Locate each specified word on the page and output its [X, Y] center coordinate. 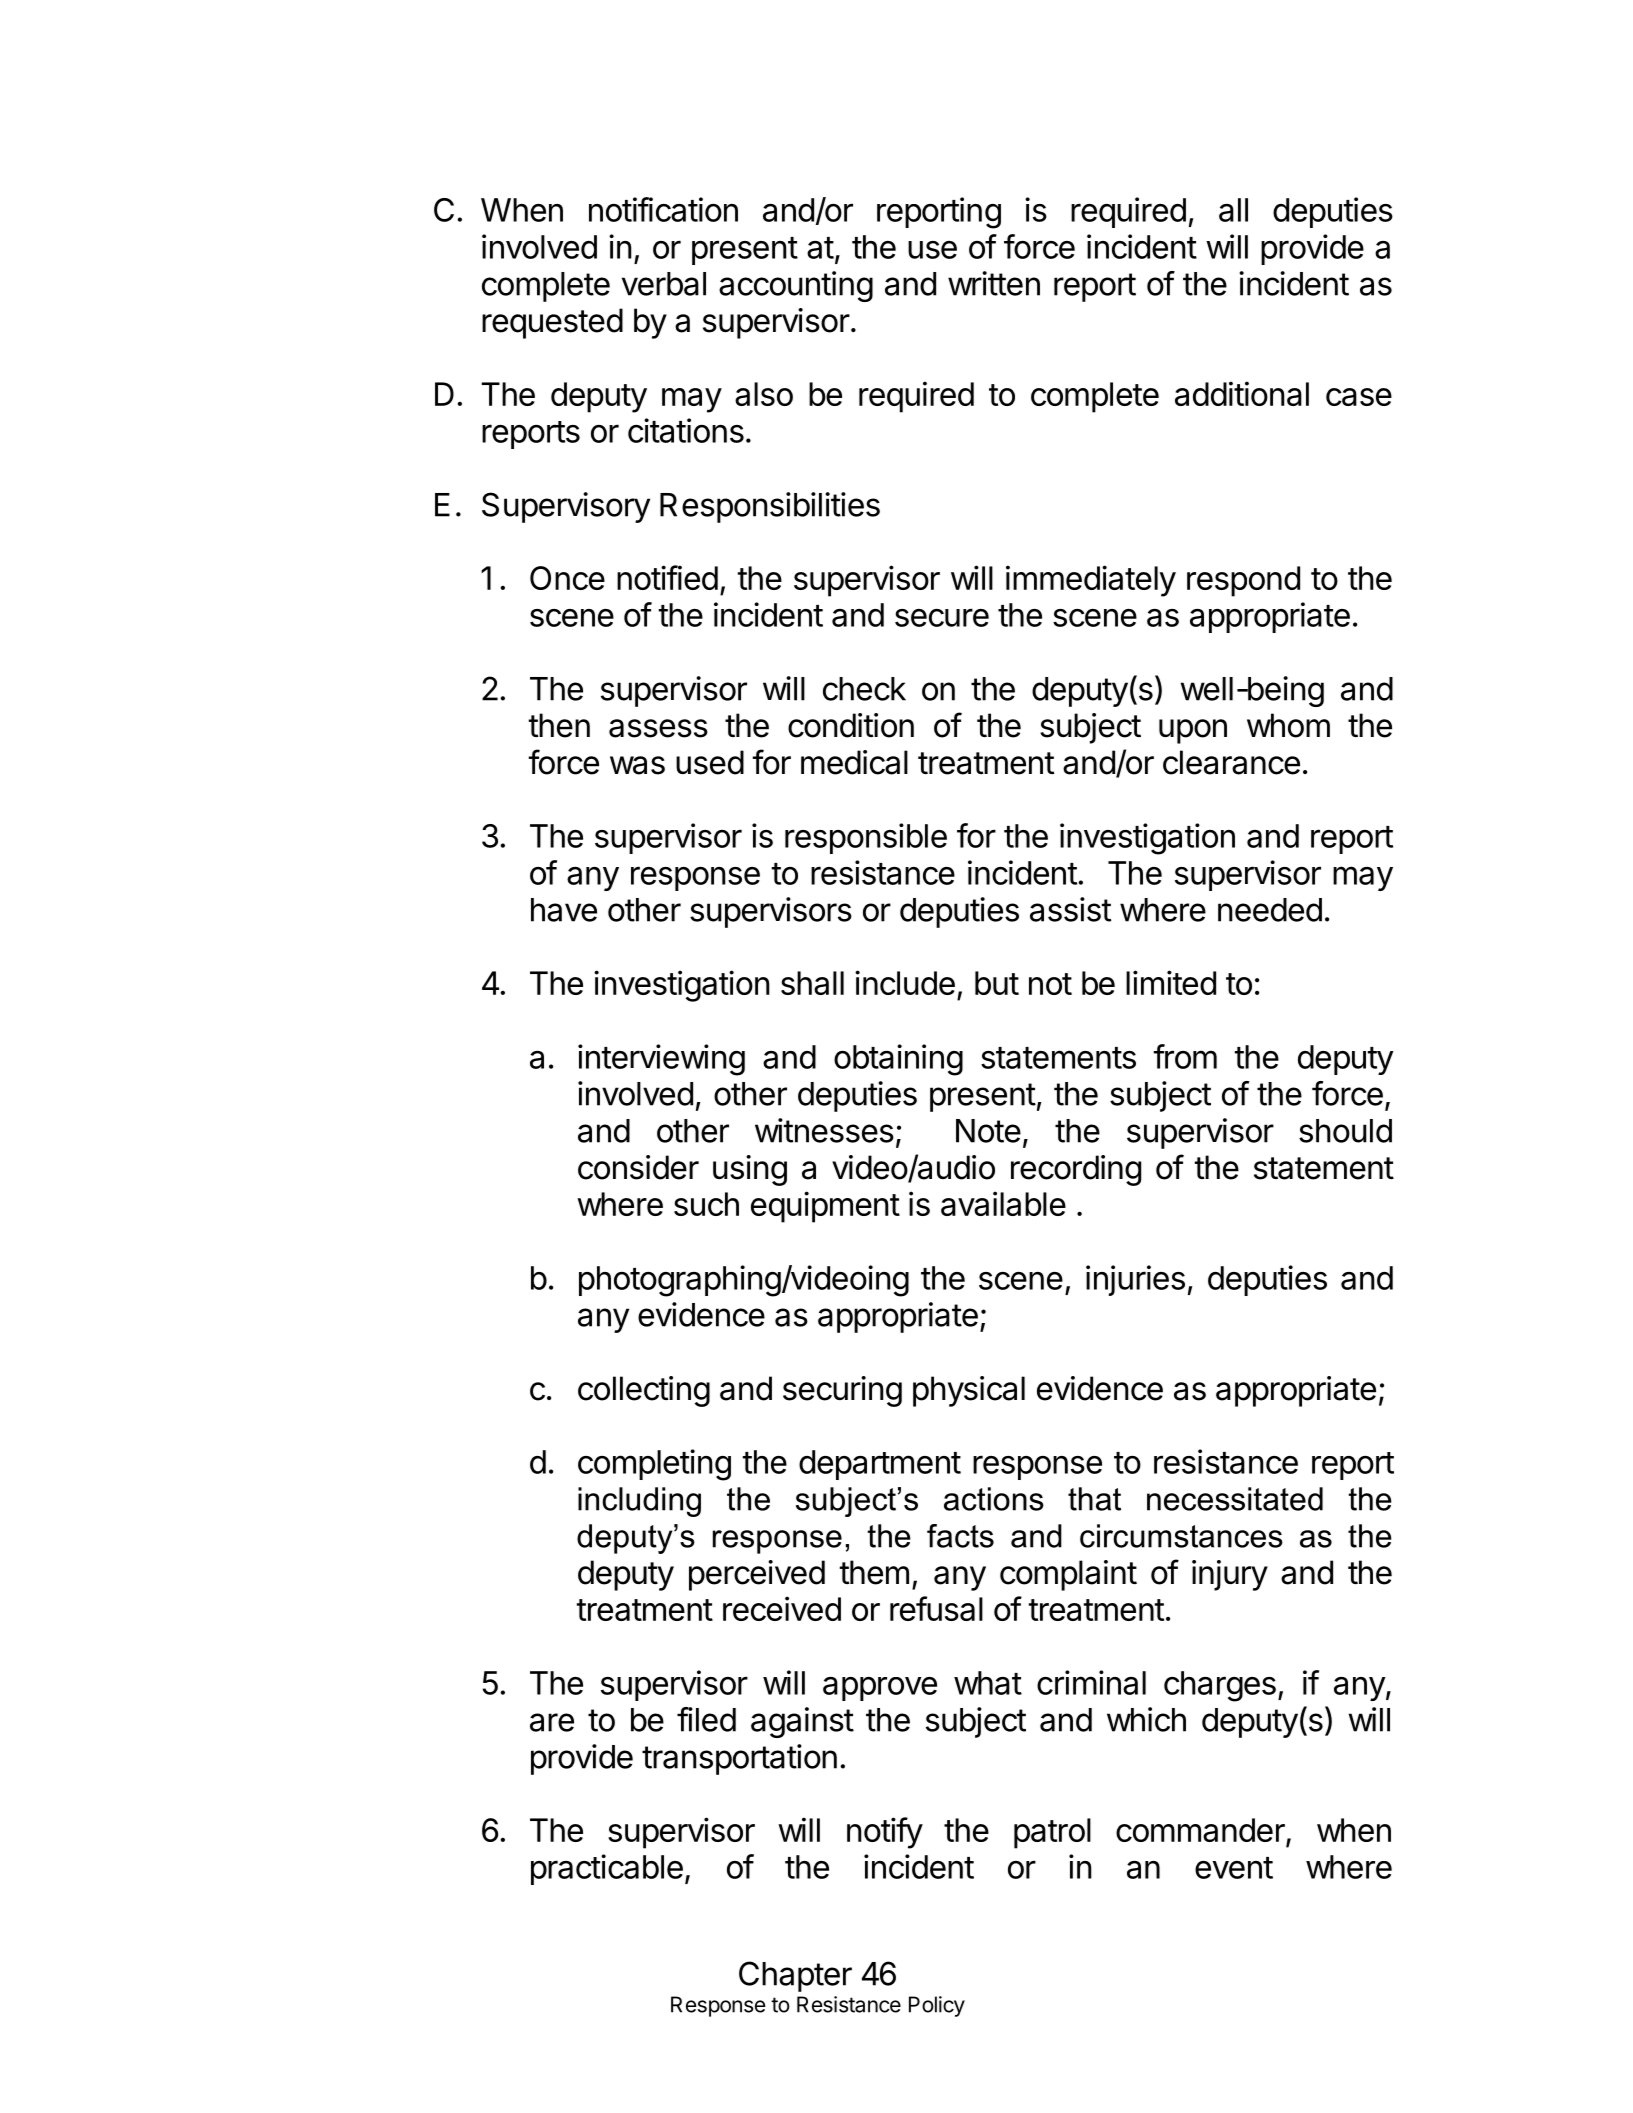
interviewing [661, 1060]
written [994, 283]
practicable [607, 1869]
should [1345, 1131]
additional [1242, 393]
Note [988, 1131]
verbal [664, 284]
